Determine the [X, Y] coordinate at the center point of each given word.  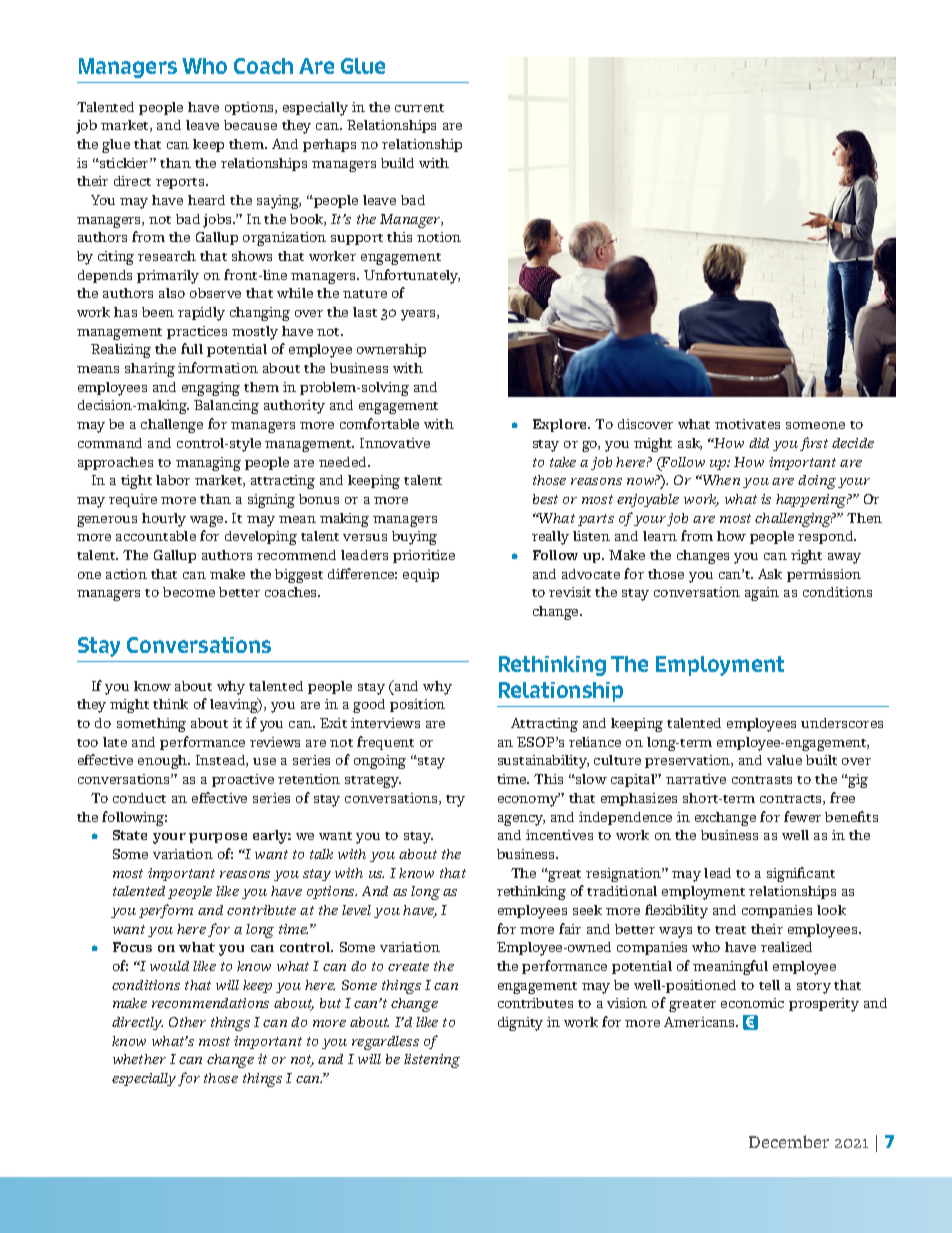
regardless [385, 1043]
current [419, 108]
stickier [124, 163]
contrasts [762, 780]
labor [173, 480]
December [789, 1141]
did [759, 443]
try [455, 801]
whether [139, 1059]
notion [439, 237]
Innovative [395, 443]
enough [164, 762]
